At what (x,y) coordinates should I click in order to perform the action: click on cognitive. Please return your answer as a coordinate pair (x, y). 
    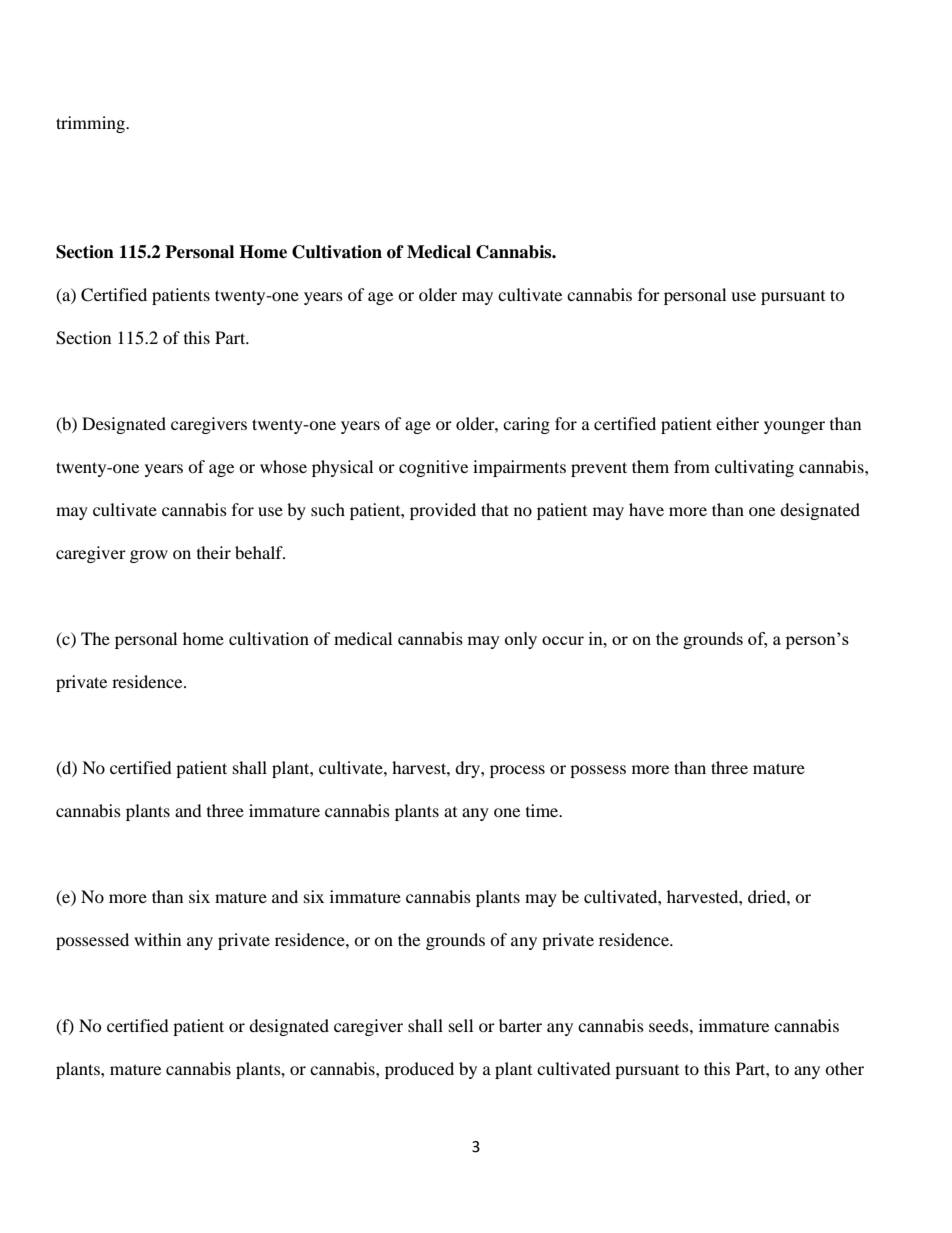
    Looking at the image, I should click on (433, 468).
